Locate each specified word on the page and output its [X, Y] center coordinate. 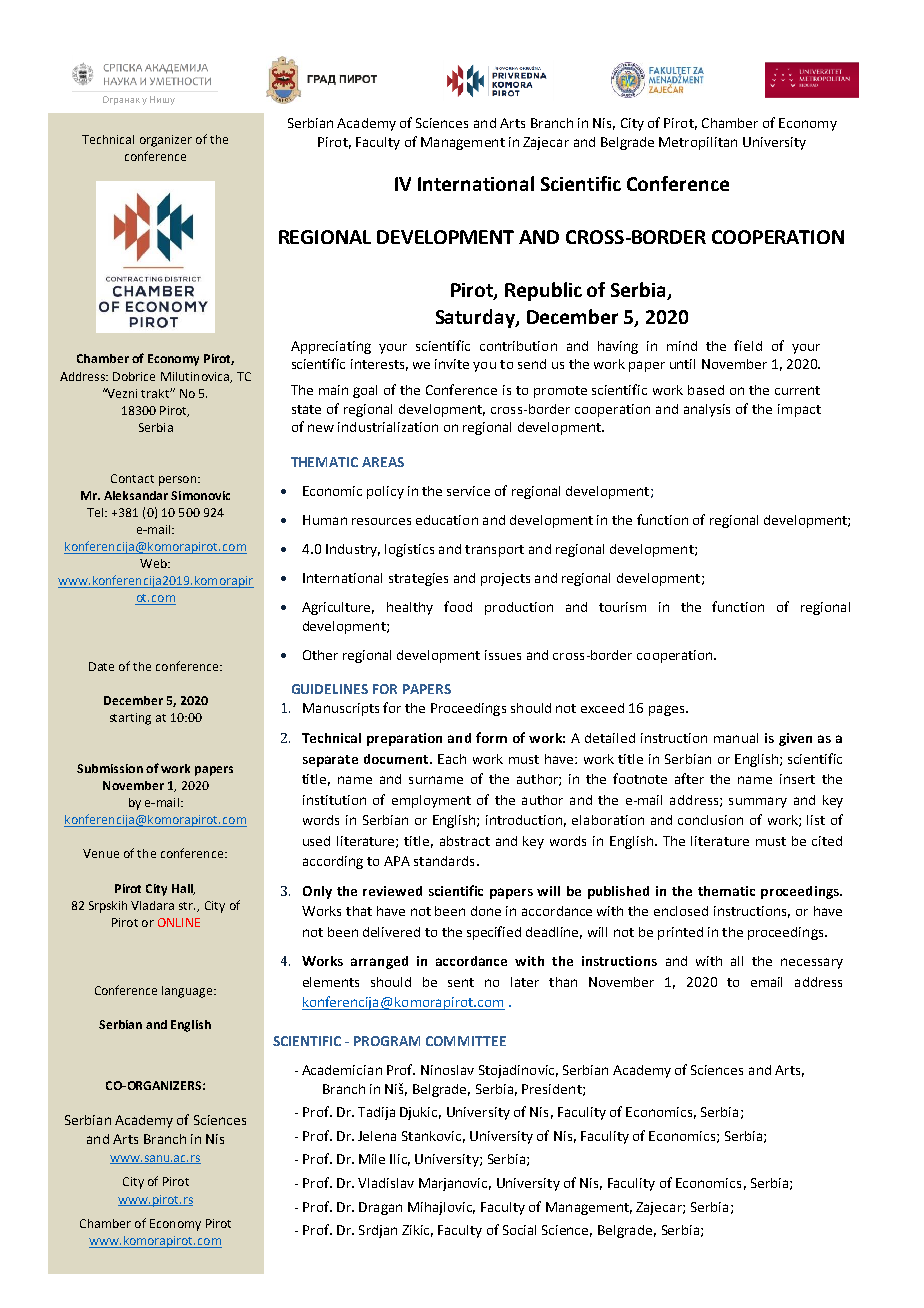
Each [452, 759]
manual [736, 738]
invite [452, 364]
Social [519, 1230]
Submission [110, 768]
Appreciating [331, 347]
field [748, 345]
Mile [372, 1159]
